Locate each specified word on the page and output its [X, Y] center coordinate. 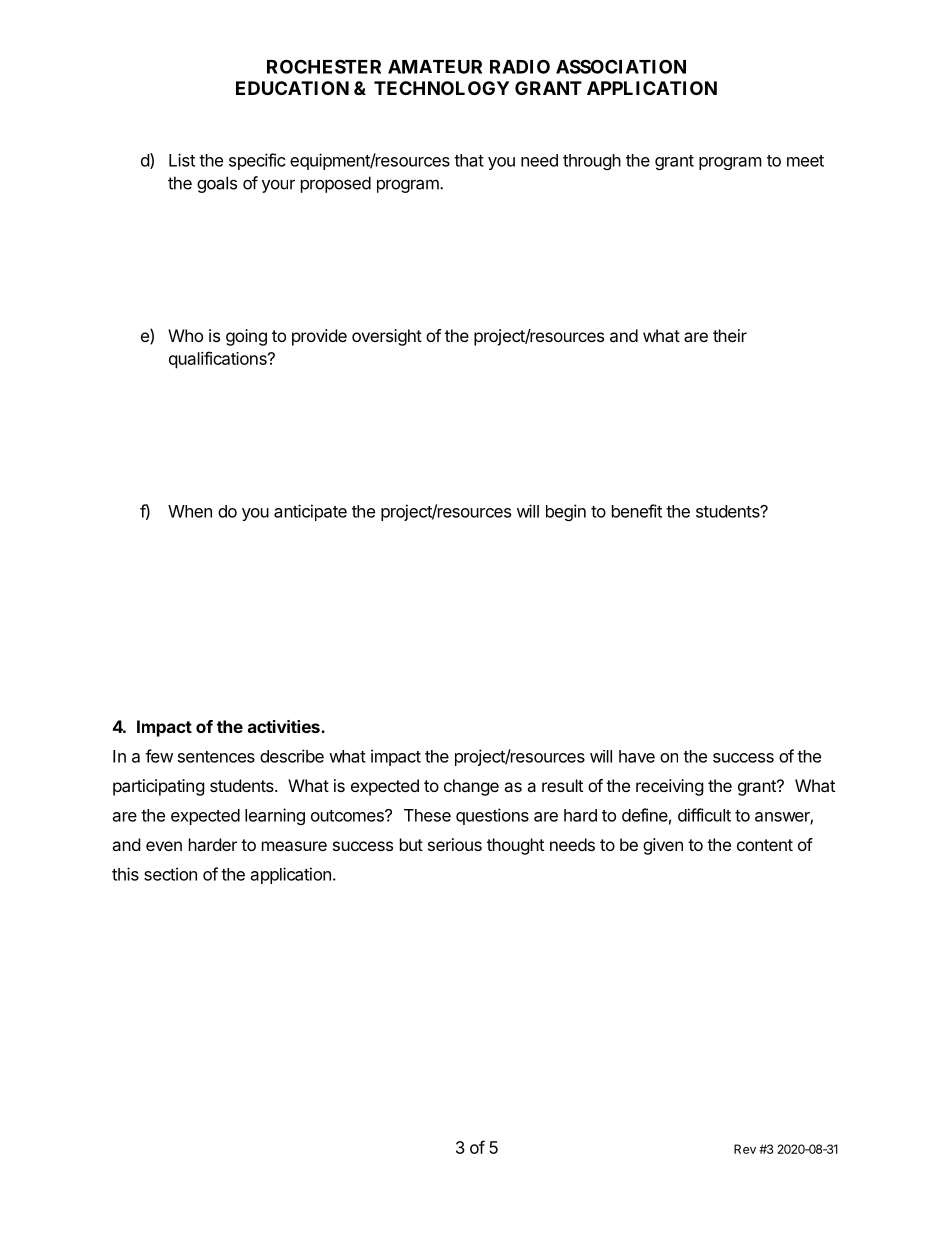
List [182, 160]
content [765, 845]
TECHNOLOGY [441, 88]
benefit [637, 511]
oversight [387, 337]
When [190, 511]
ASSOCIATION [621, 66]
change [471, 787]
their [730, 335]
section [170, 874]
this [125, 874]
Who [185, 335]
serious [455, 844]
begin [566, 512]
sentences [216, 757]
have [637, 756]
